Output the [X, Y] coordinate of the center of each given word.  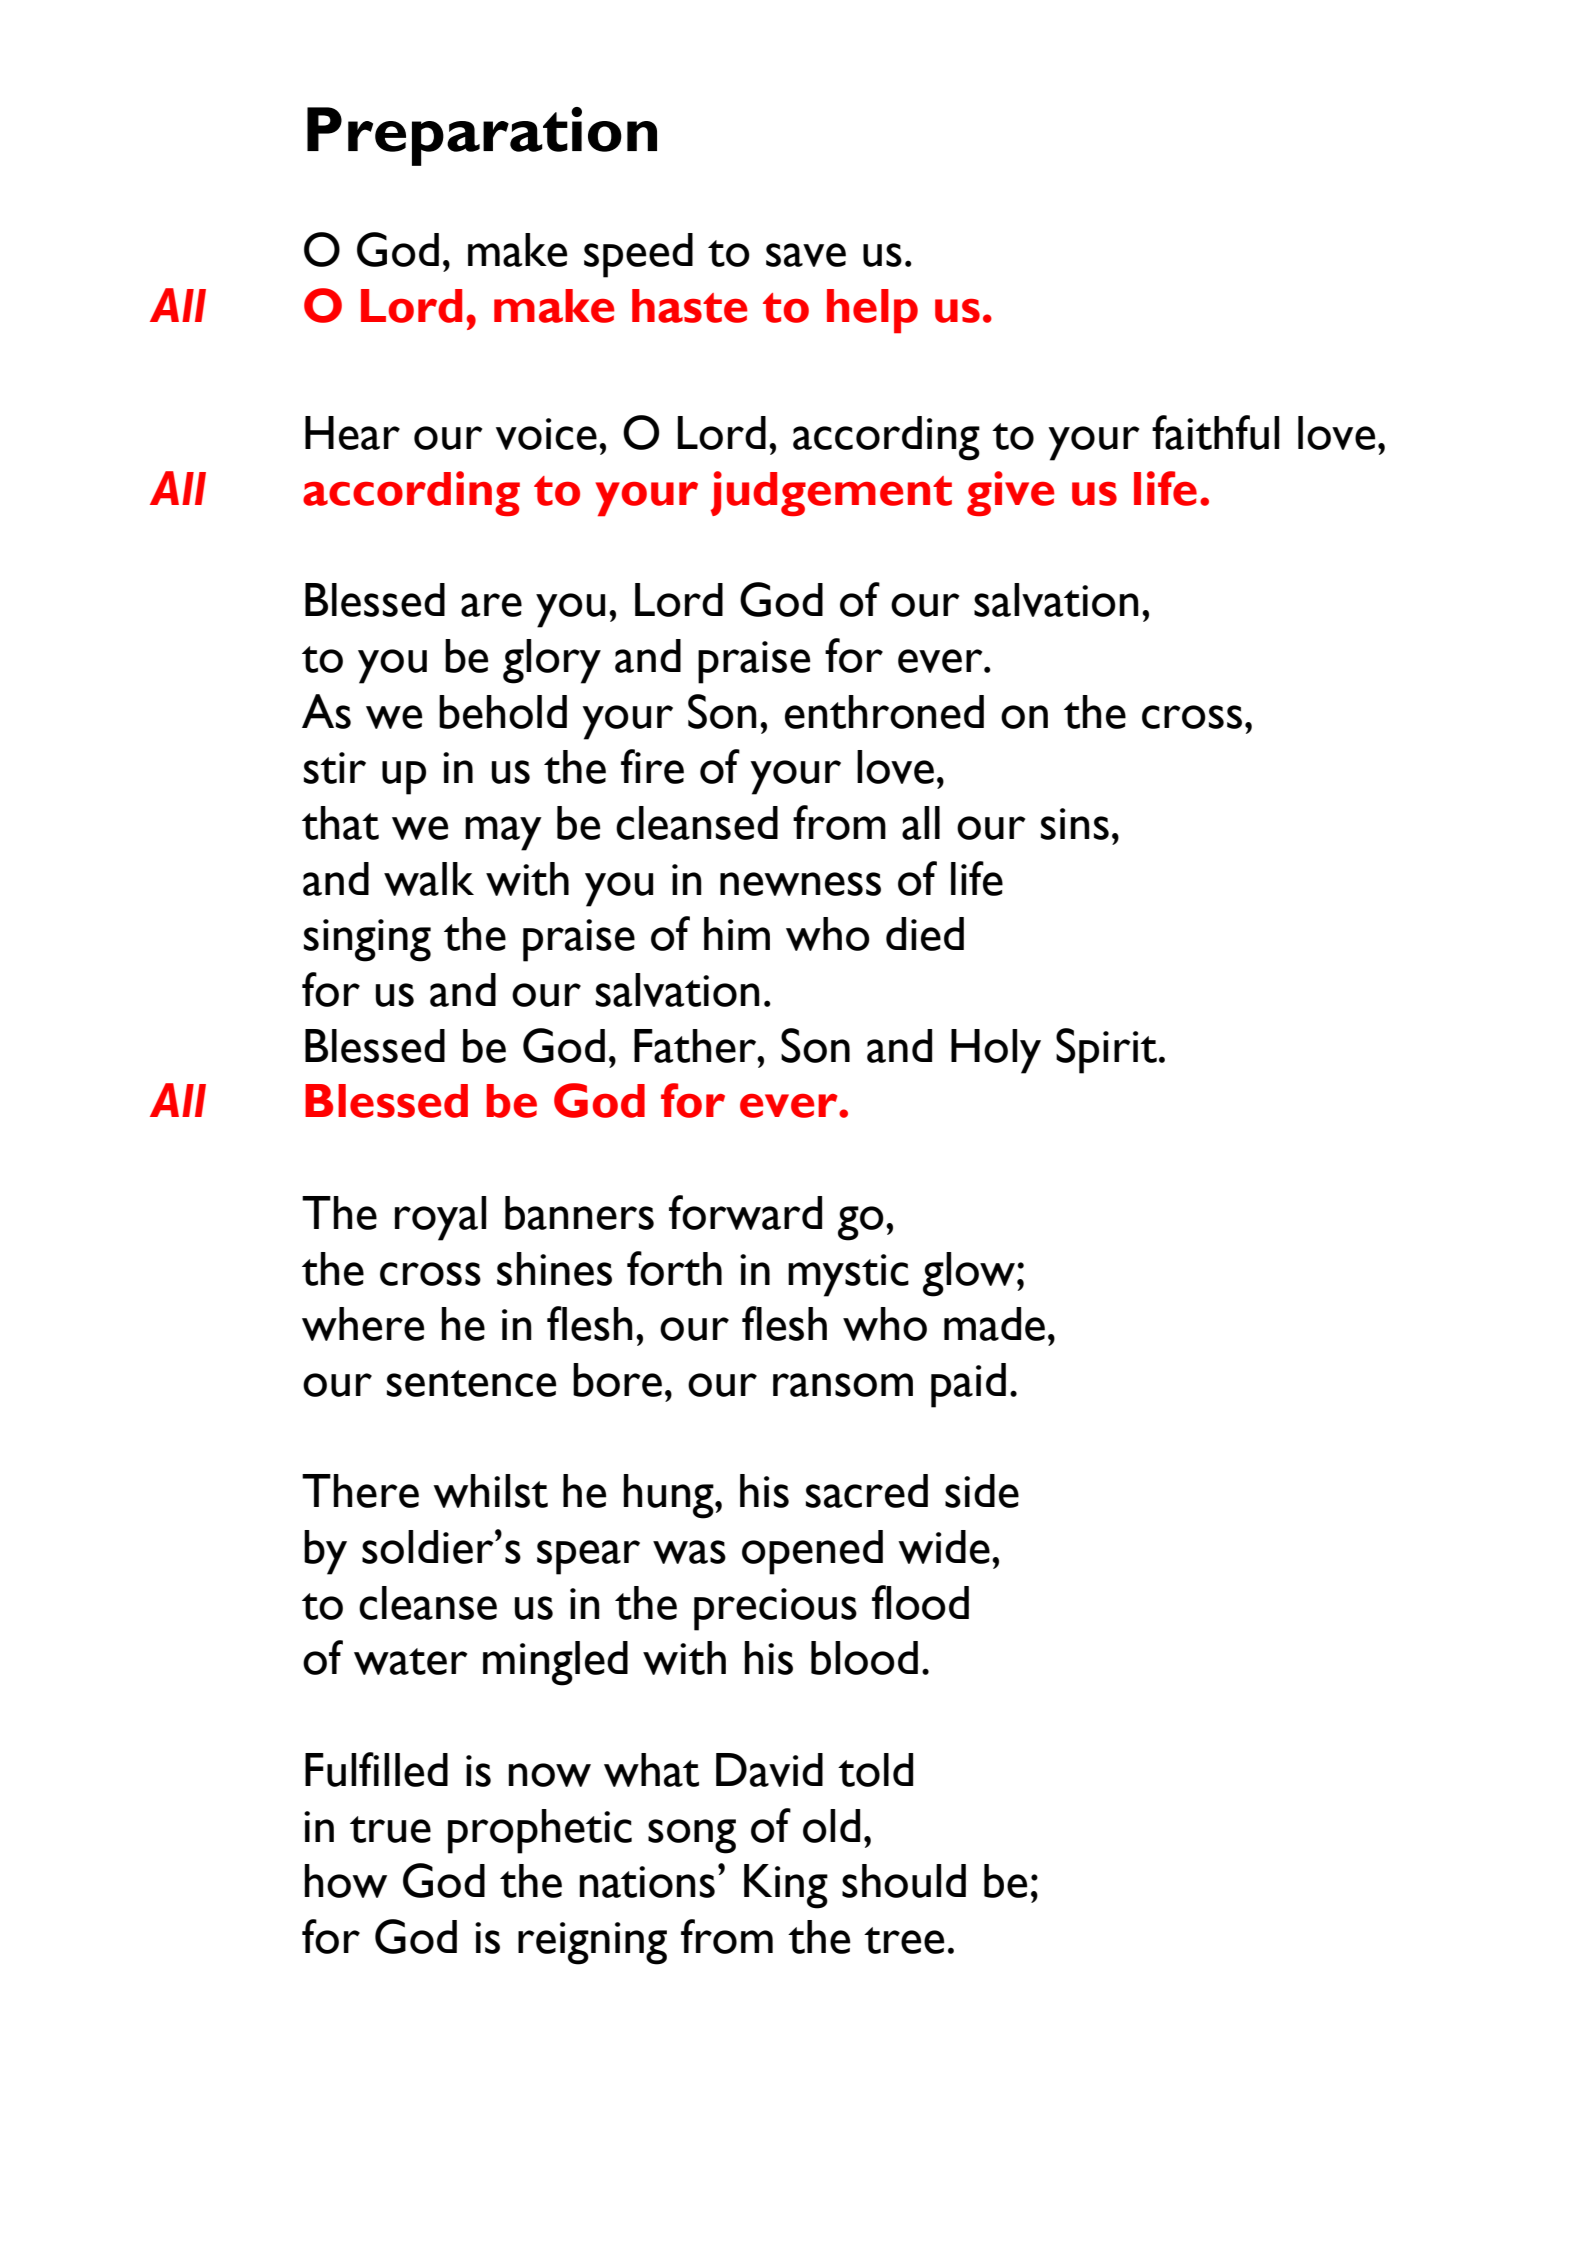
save [806, 255]
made [994, 1324]
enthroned [884, 712]
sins [1075, 824]
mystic [848, 1275]
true [390, 1829]
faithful [1215, 432]
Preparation [482, 136]
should [904, 1881]
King [786, 1886]
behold [503, 712]
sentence [471, 1383]
